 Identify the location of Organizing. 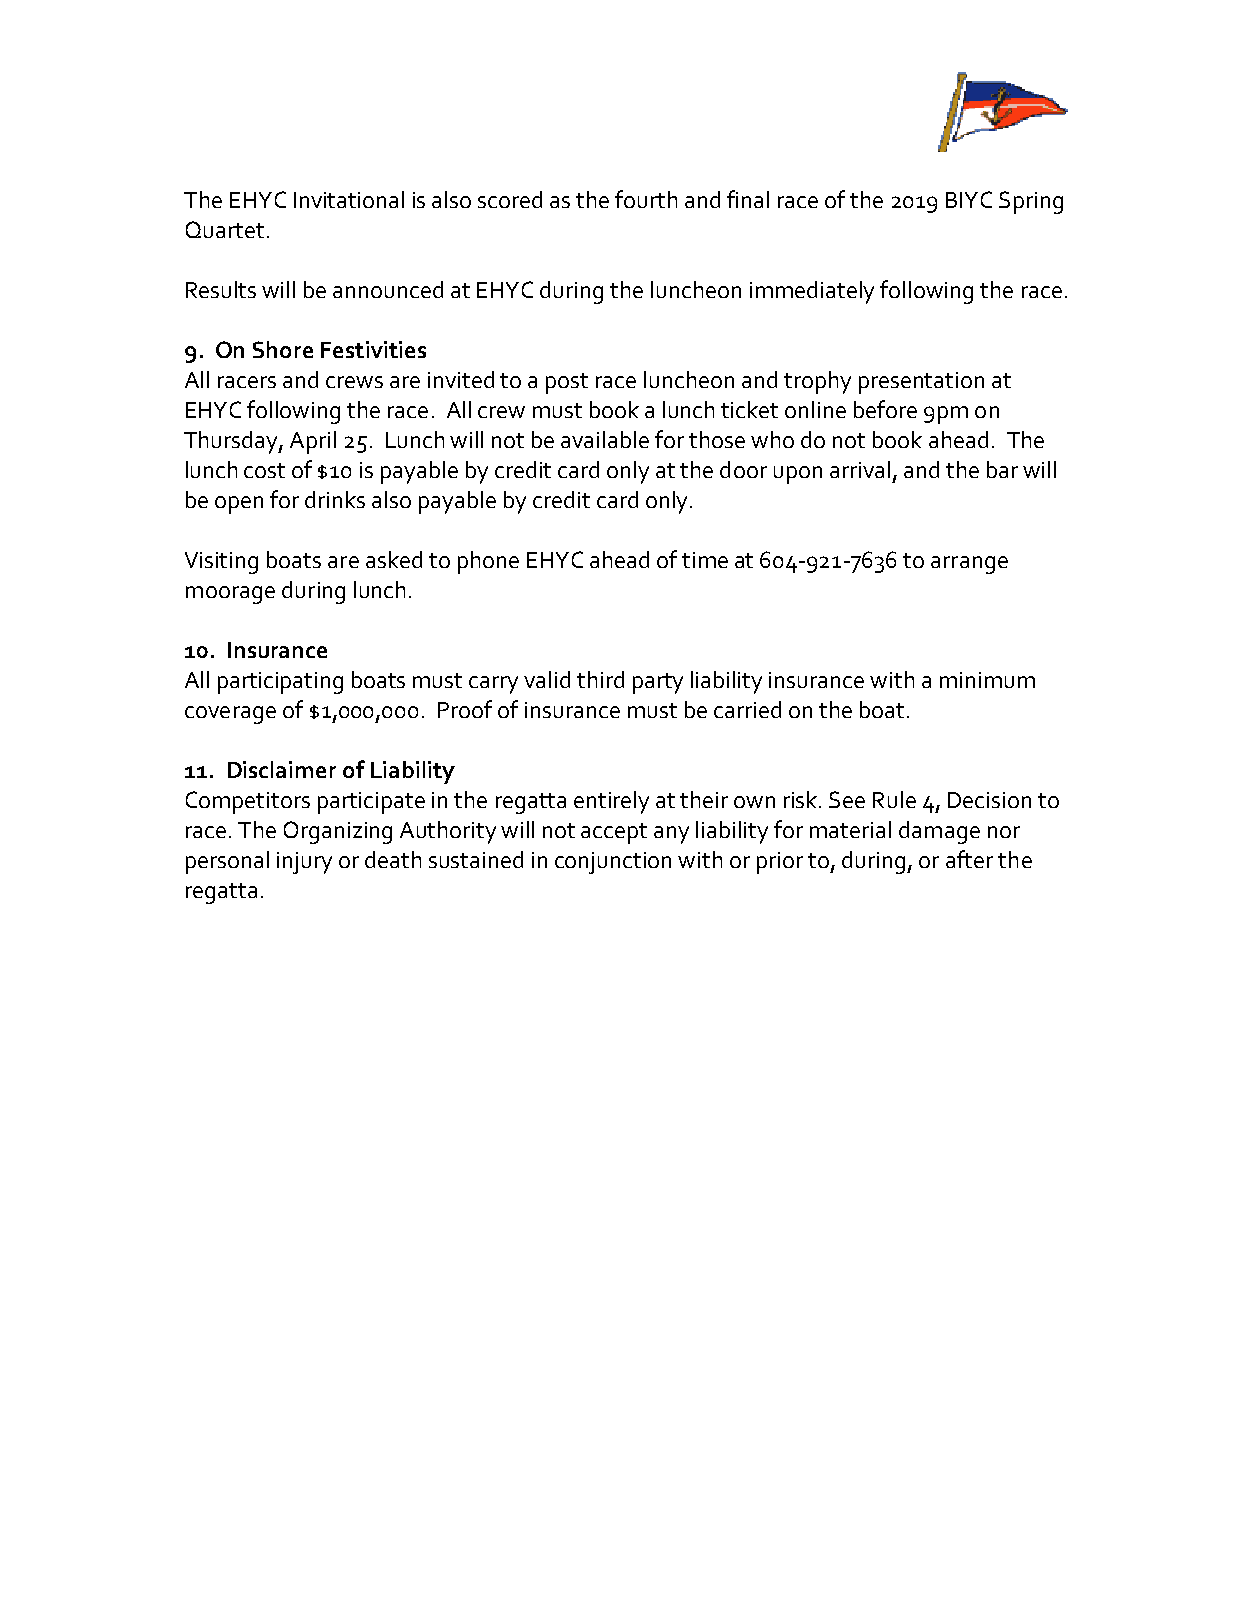
(338, 832).
